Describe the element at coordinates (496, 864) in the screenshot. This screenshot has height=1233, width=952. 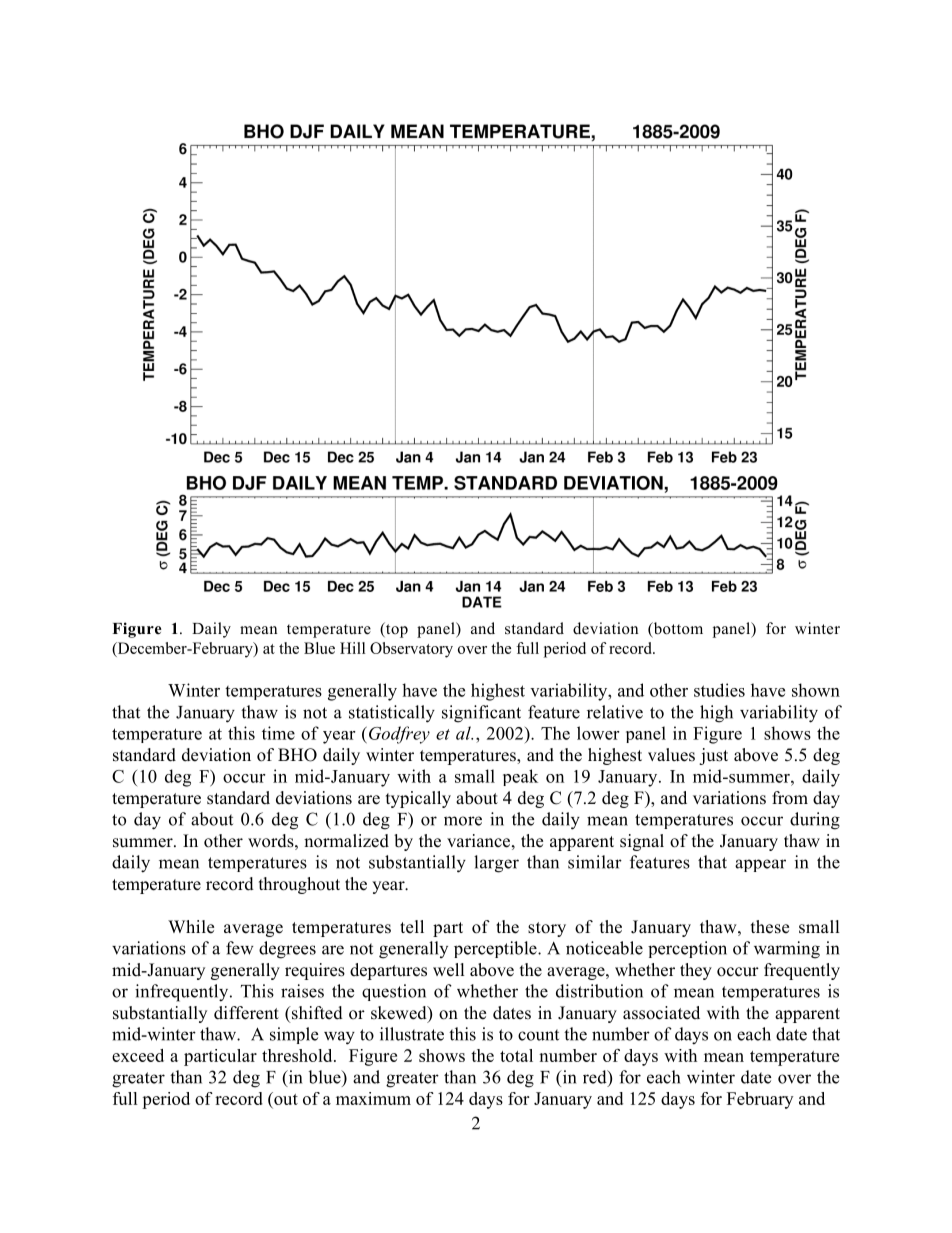
I see `larger` at that location.
